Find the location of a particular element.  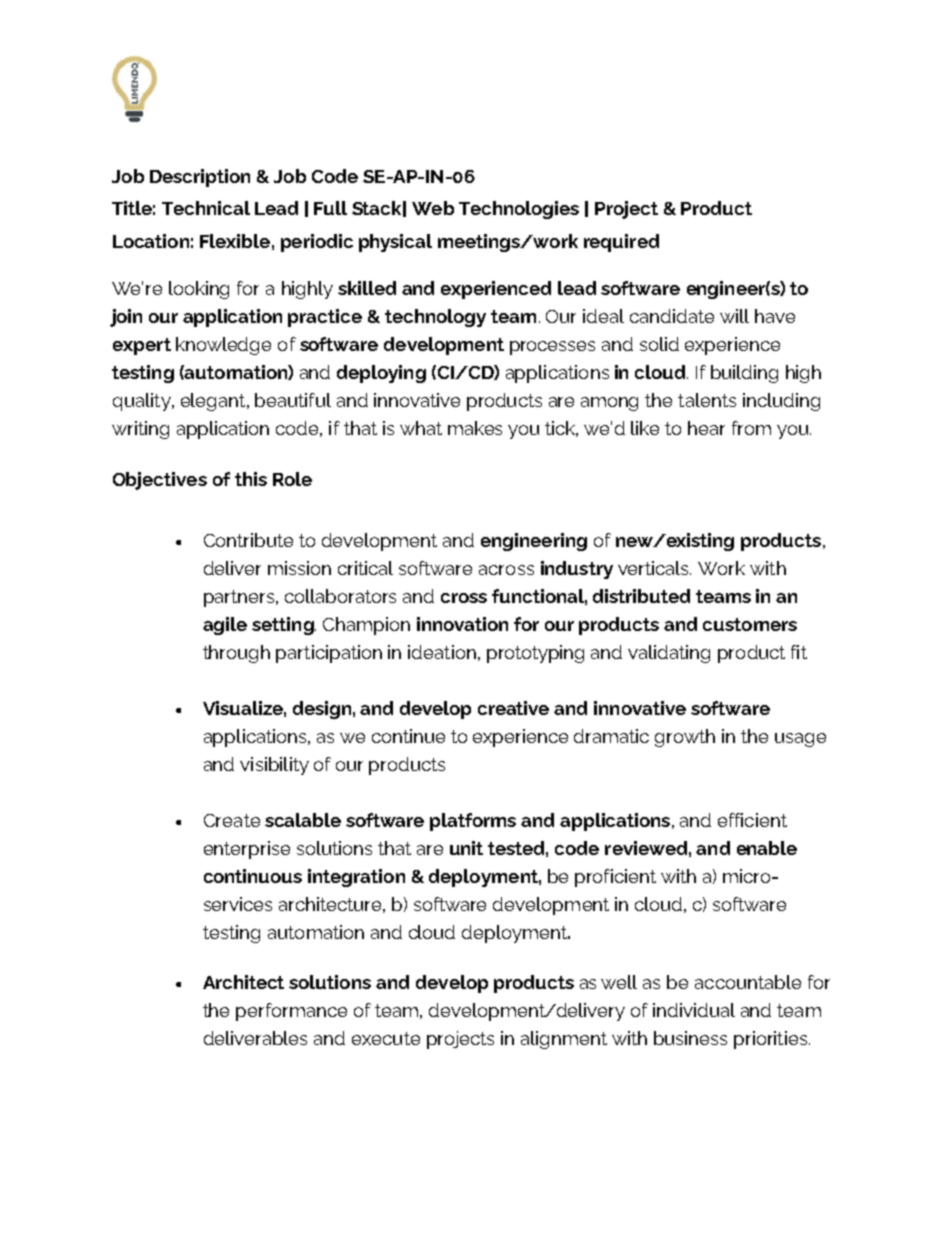

through is located at coordinates (236, 654).
